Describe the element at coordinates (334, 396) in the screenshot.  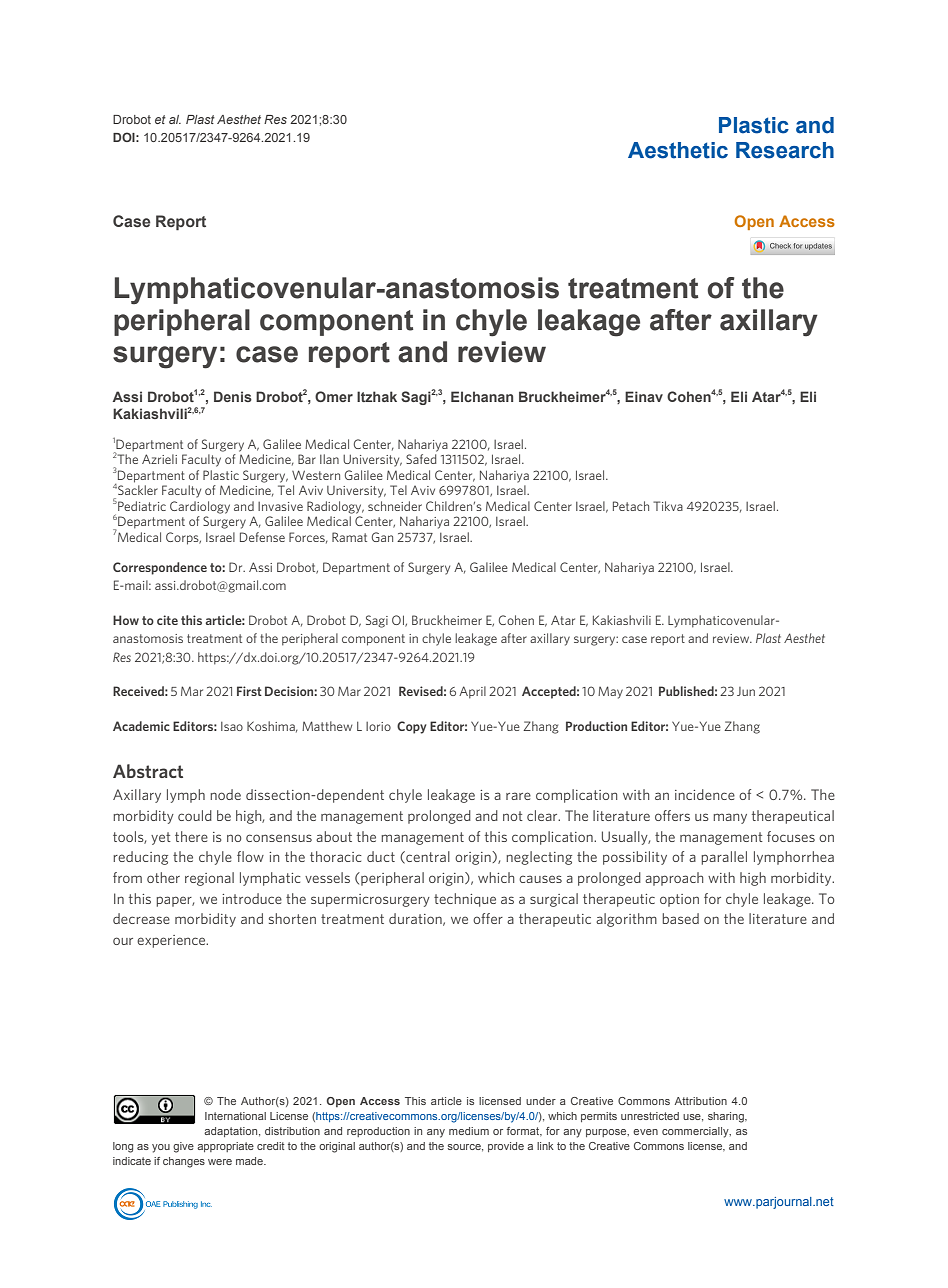
I see `Omer` at that location.
